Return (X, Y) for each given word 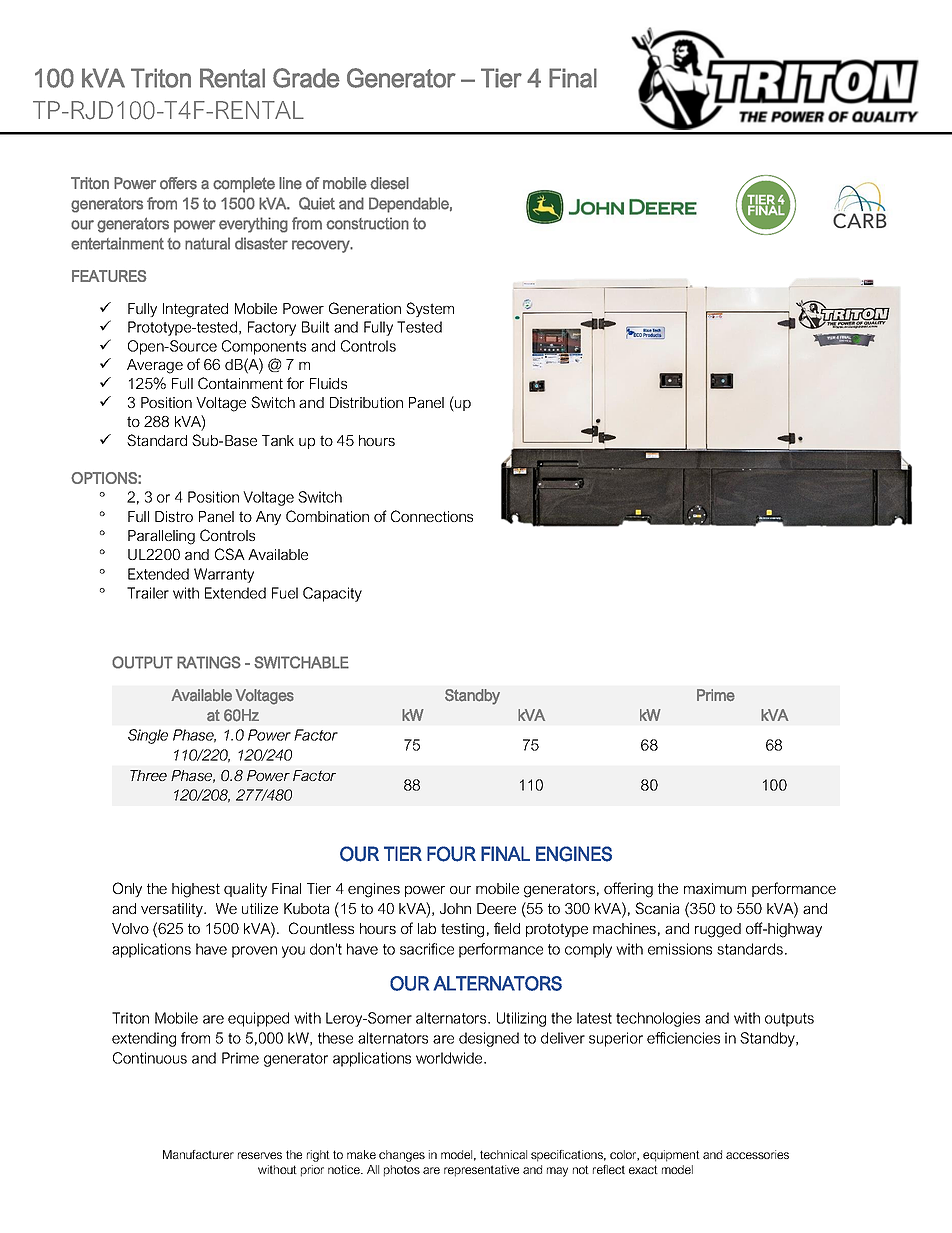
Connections (432, 516)
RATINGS (209, 662)
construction (367, 223)
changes (402, 1156)
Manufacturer (198, 1154)
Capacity (332, 594)
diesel (389, 183)
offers (178, 183)
